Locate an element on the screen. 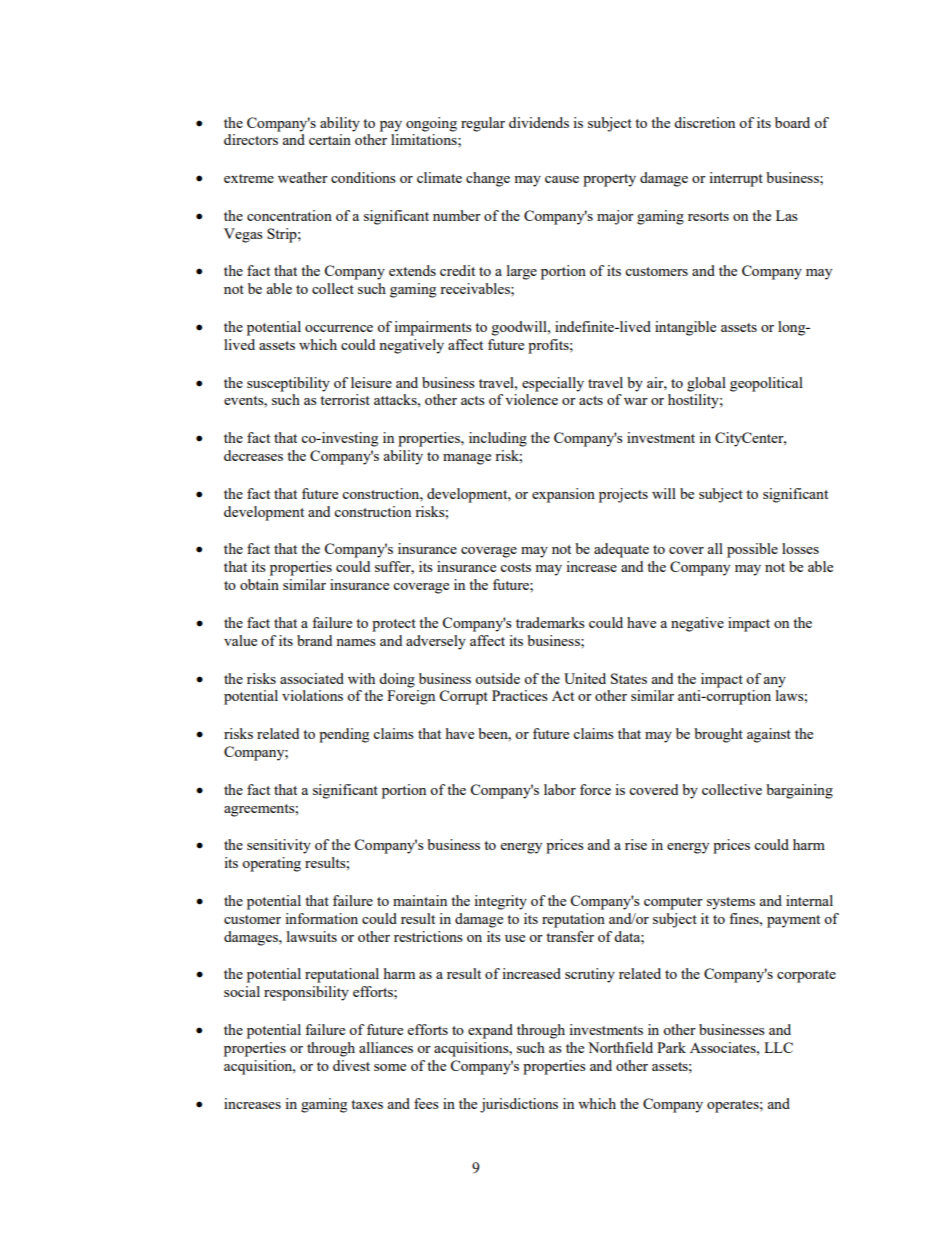  interrupt is located at coordinates (736, 179).
